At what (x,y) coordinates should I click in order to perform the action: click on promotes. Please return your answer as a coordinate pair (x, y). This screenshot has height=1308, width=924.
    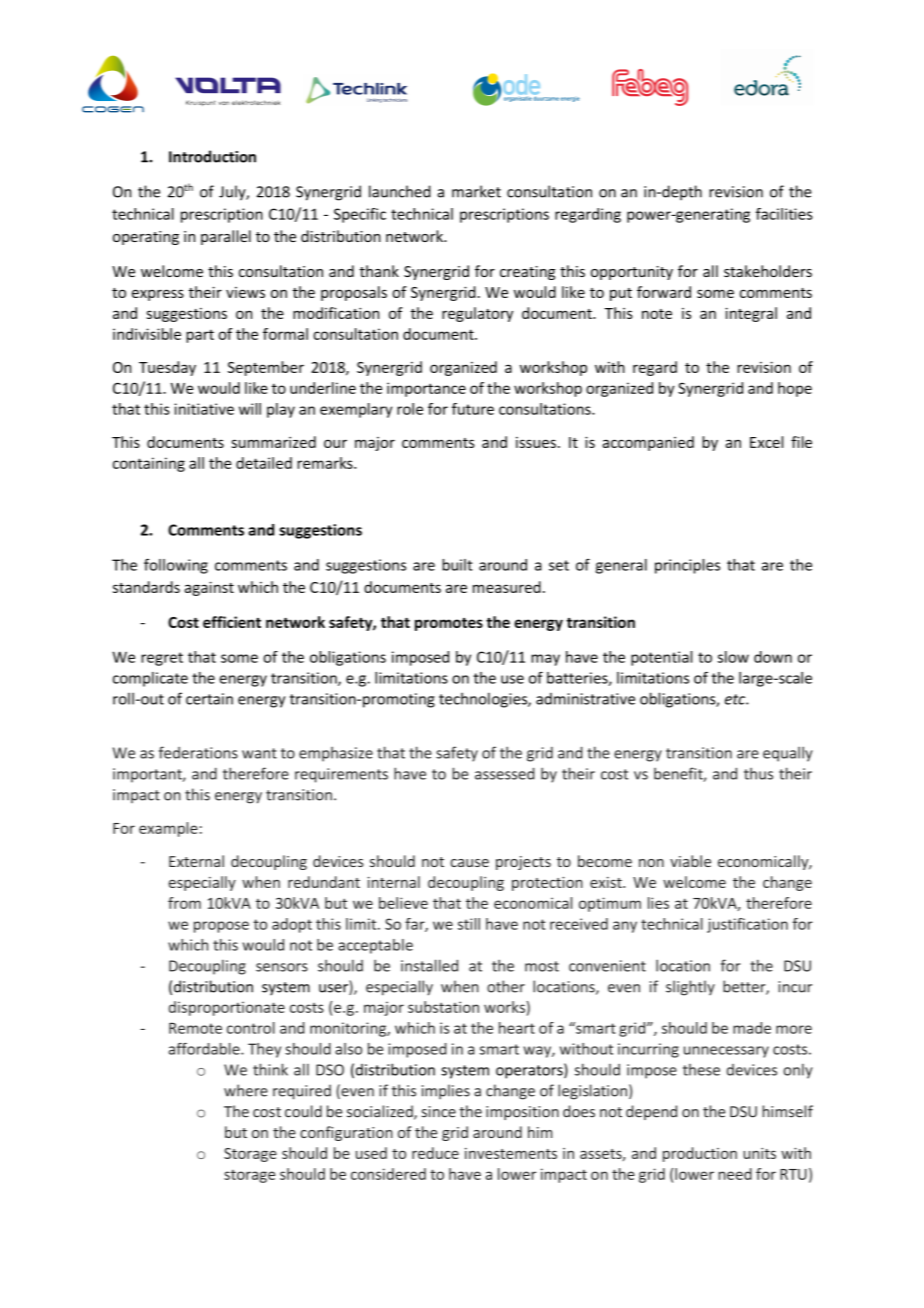
    Looking at the image, I should click on (449, 624).
